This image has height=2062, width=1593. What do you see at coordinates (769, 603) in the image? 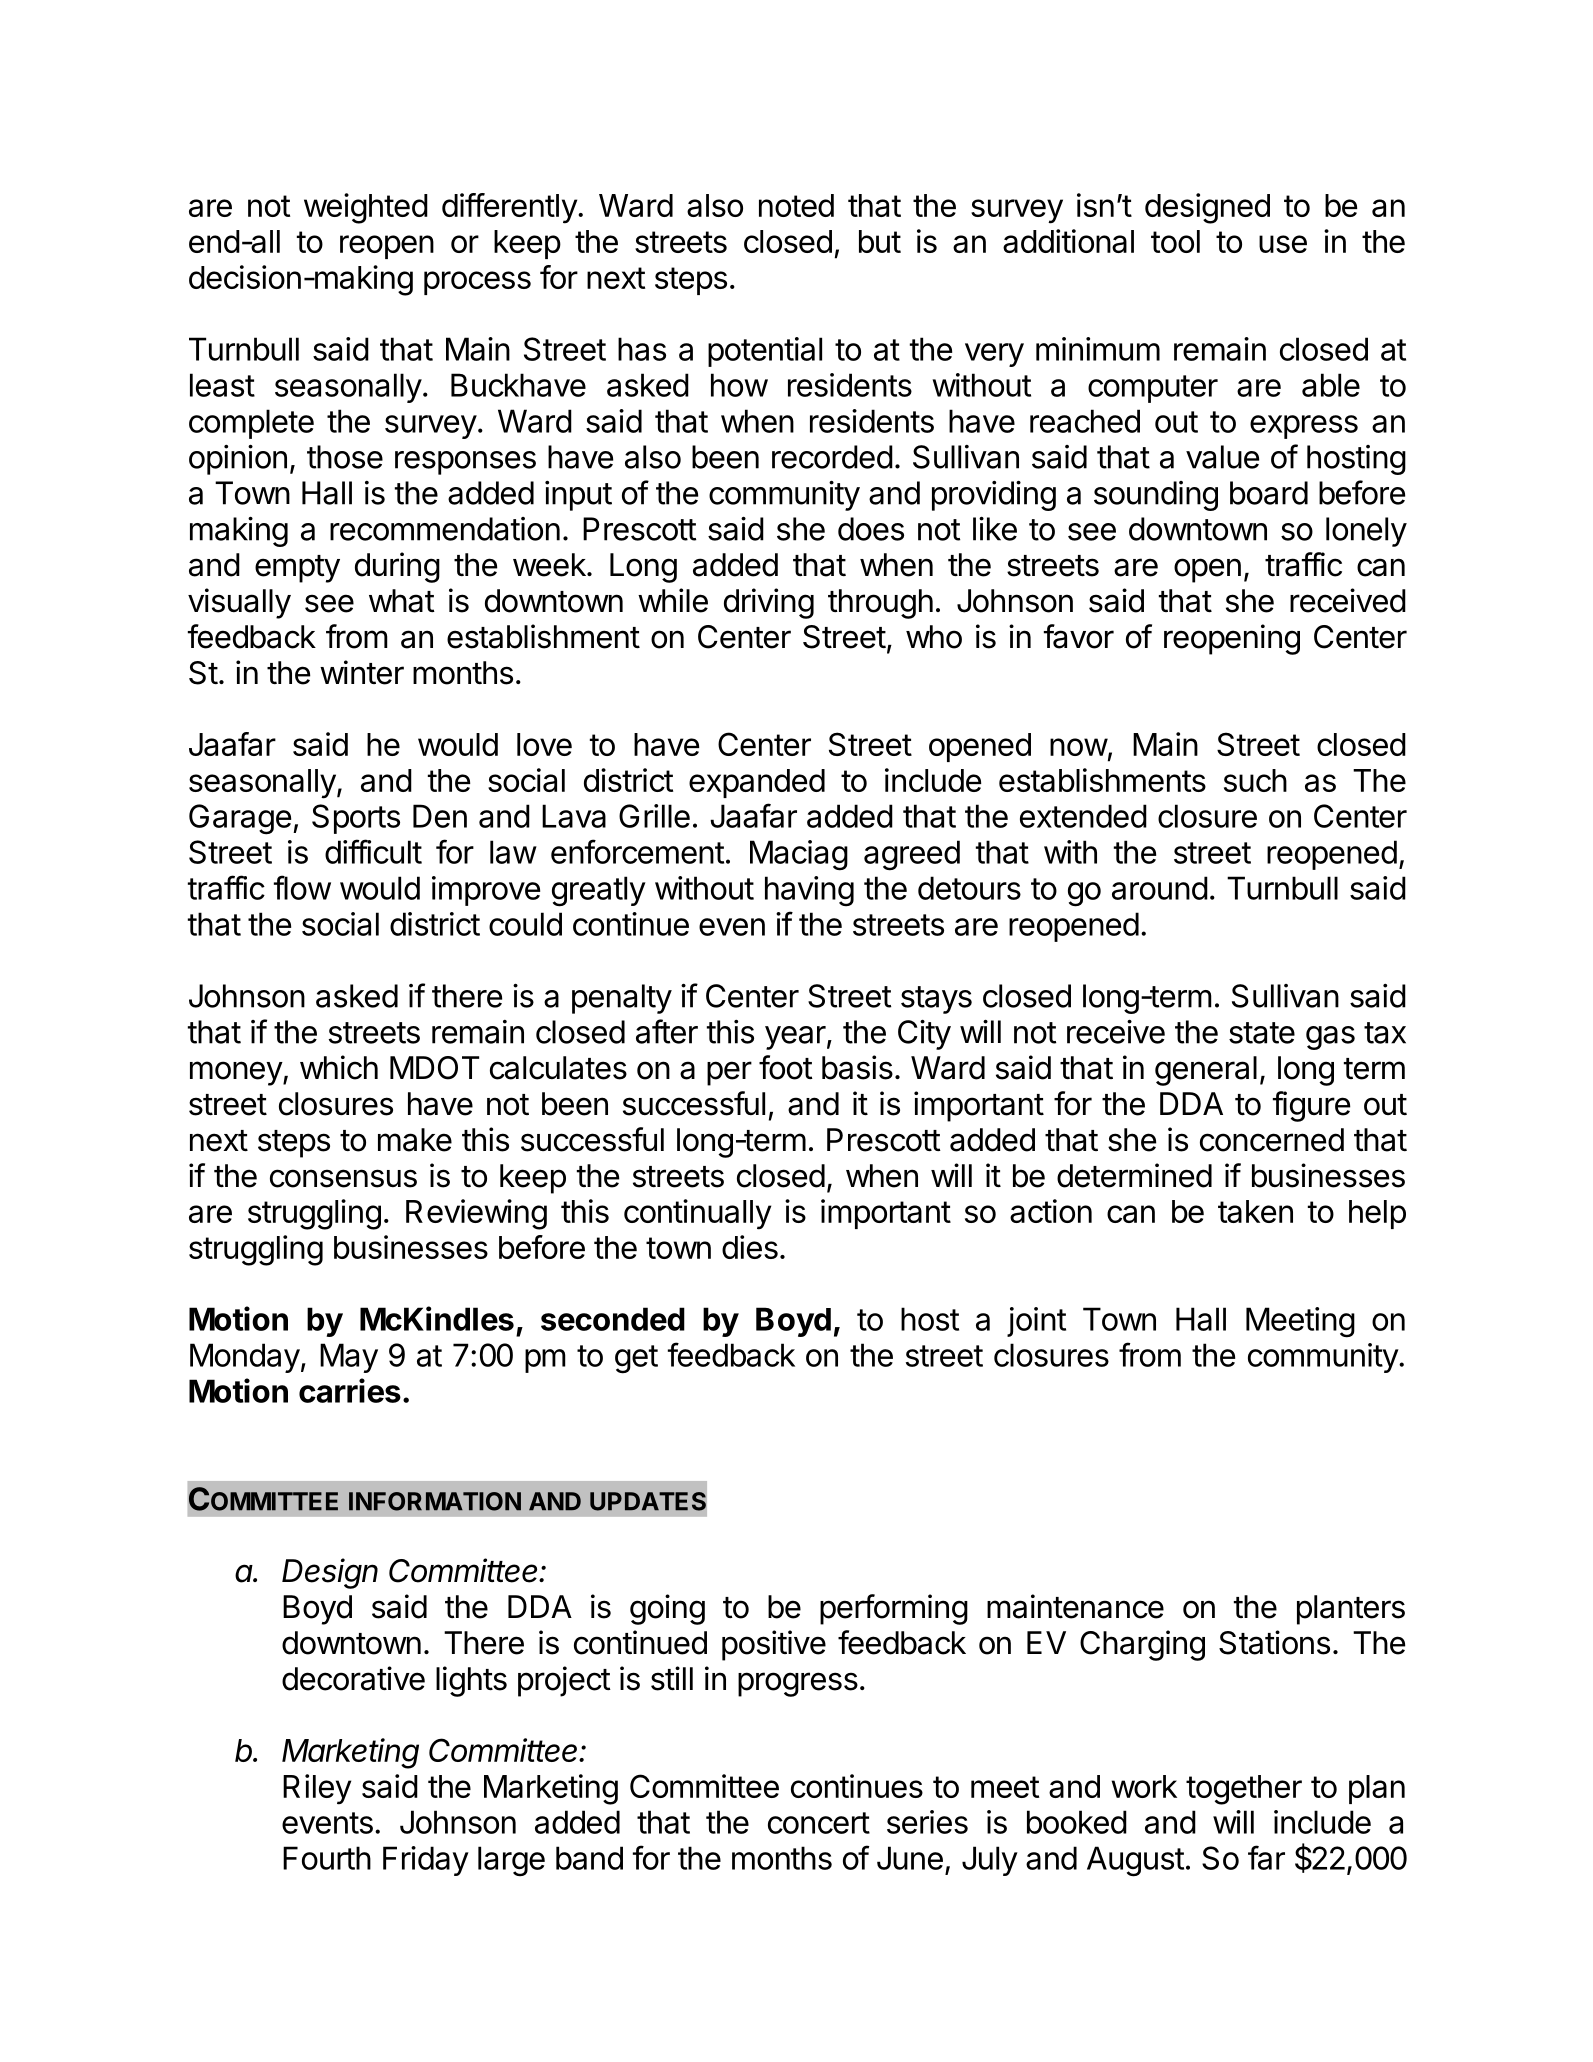
I see `driving` at bounding box center [769, 603].
